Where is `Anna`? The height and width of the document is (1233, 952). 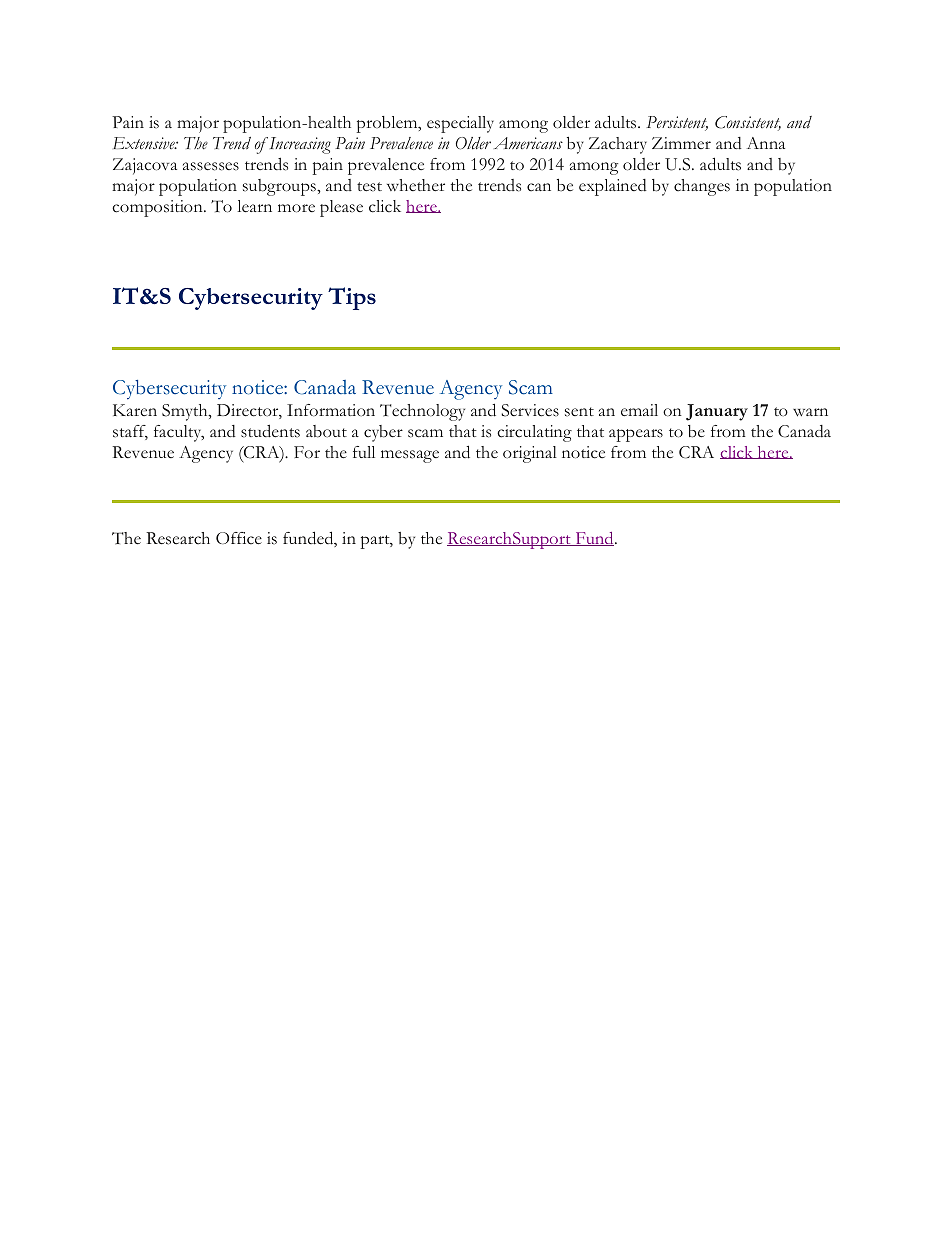
Anna is located at coordinates (766, 143).
